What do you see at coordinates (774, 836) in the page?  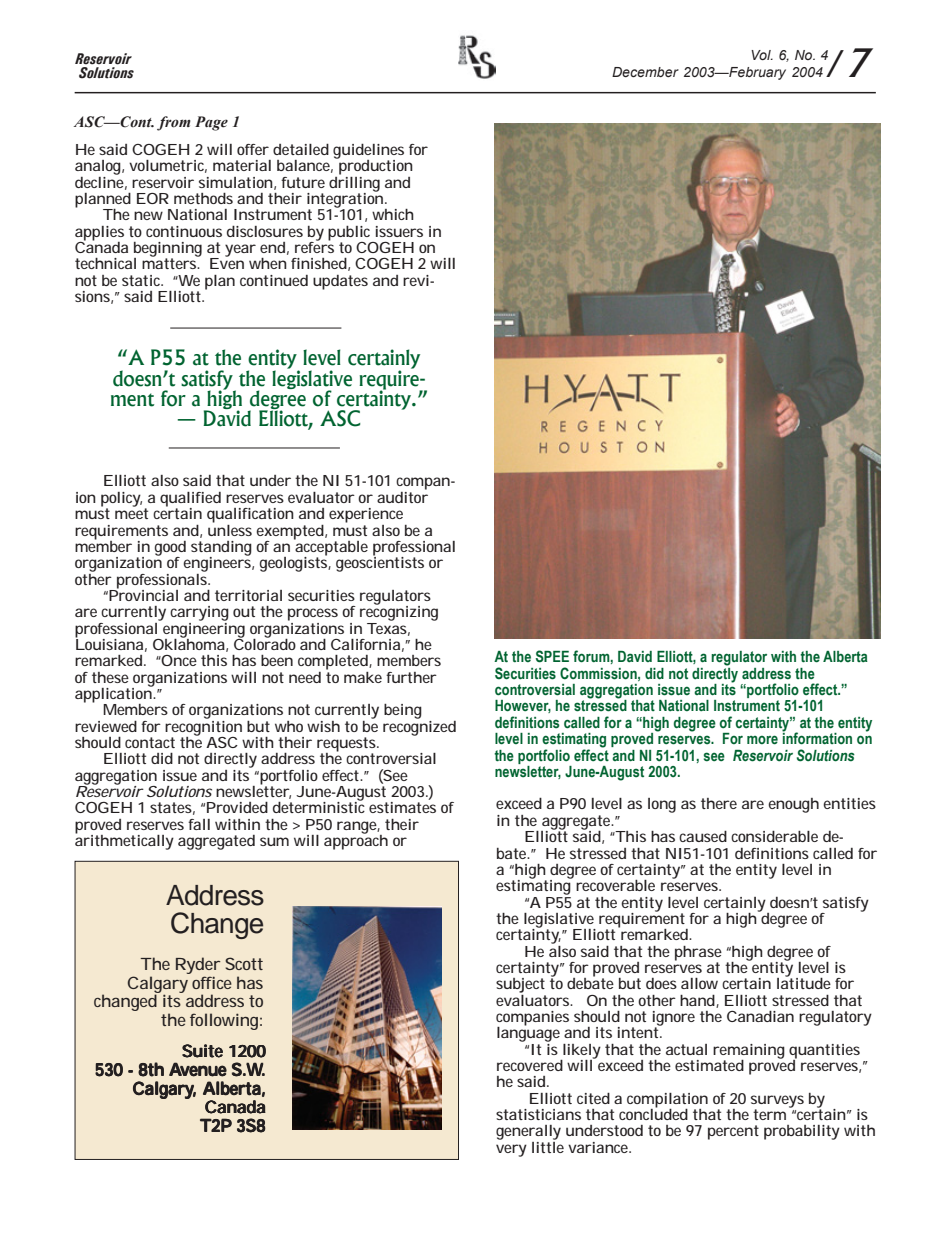 I see `considerable` at bounding box center [774, 836].
